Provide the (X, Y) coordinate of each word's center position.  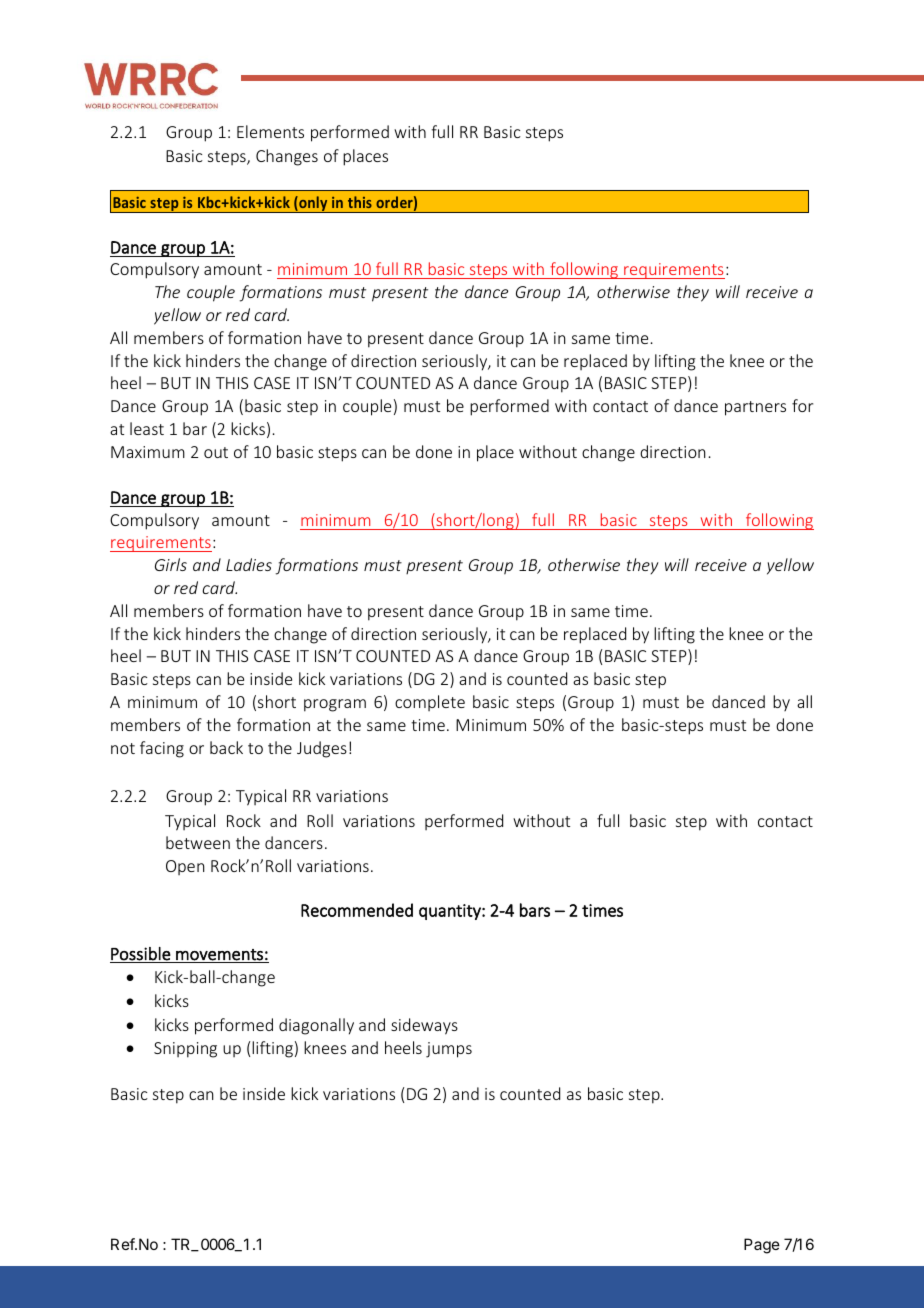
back (226, 747)
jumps (449, 1050)
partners (755, 408)
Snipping (185, 1050)
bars (535, 910)
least (147, 428)
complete (430, 703)
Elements (270, 131)
